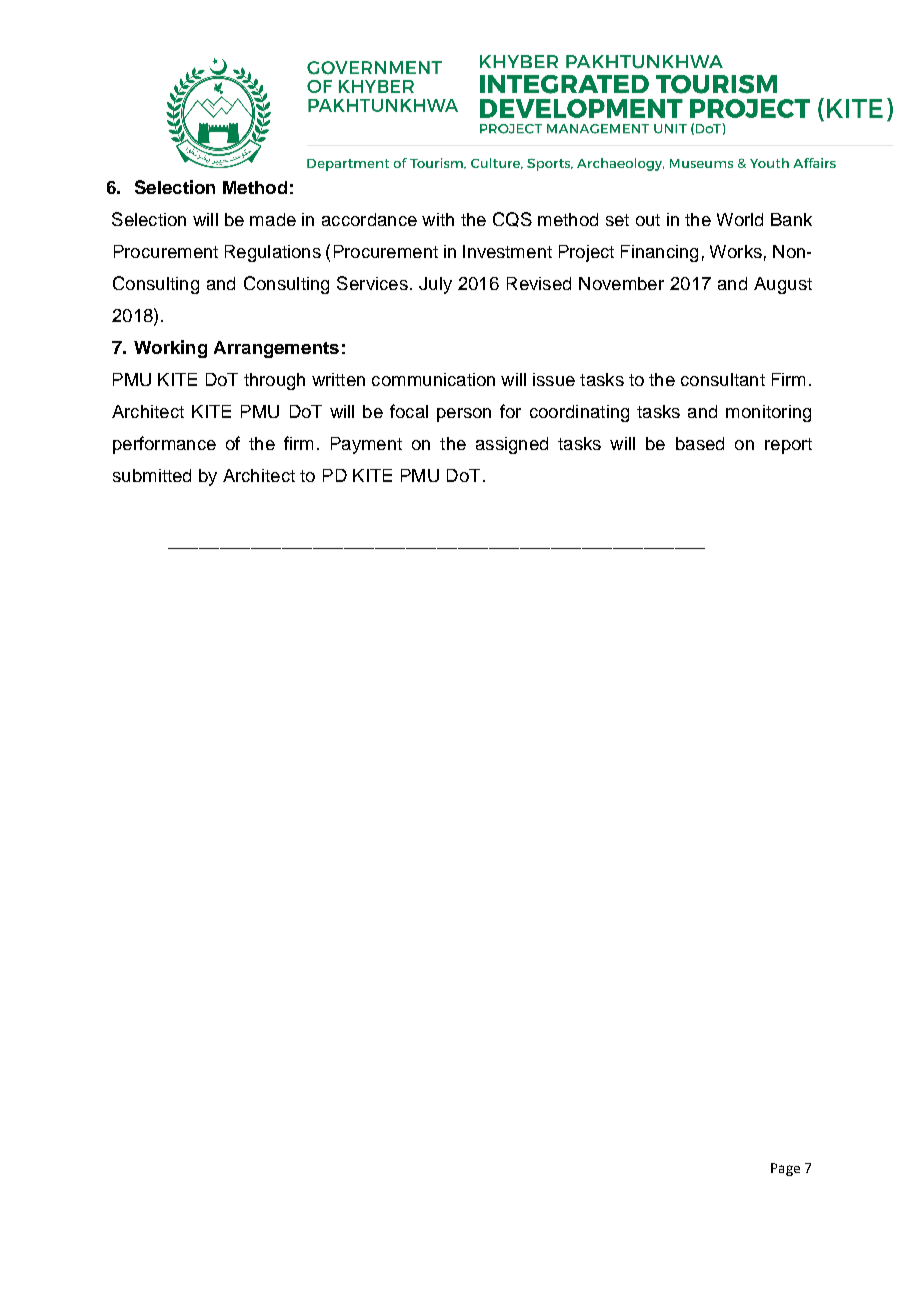 This screenshot has height=1308, width=924. I want to click on based, so click(700, 443).
